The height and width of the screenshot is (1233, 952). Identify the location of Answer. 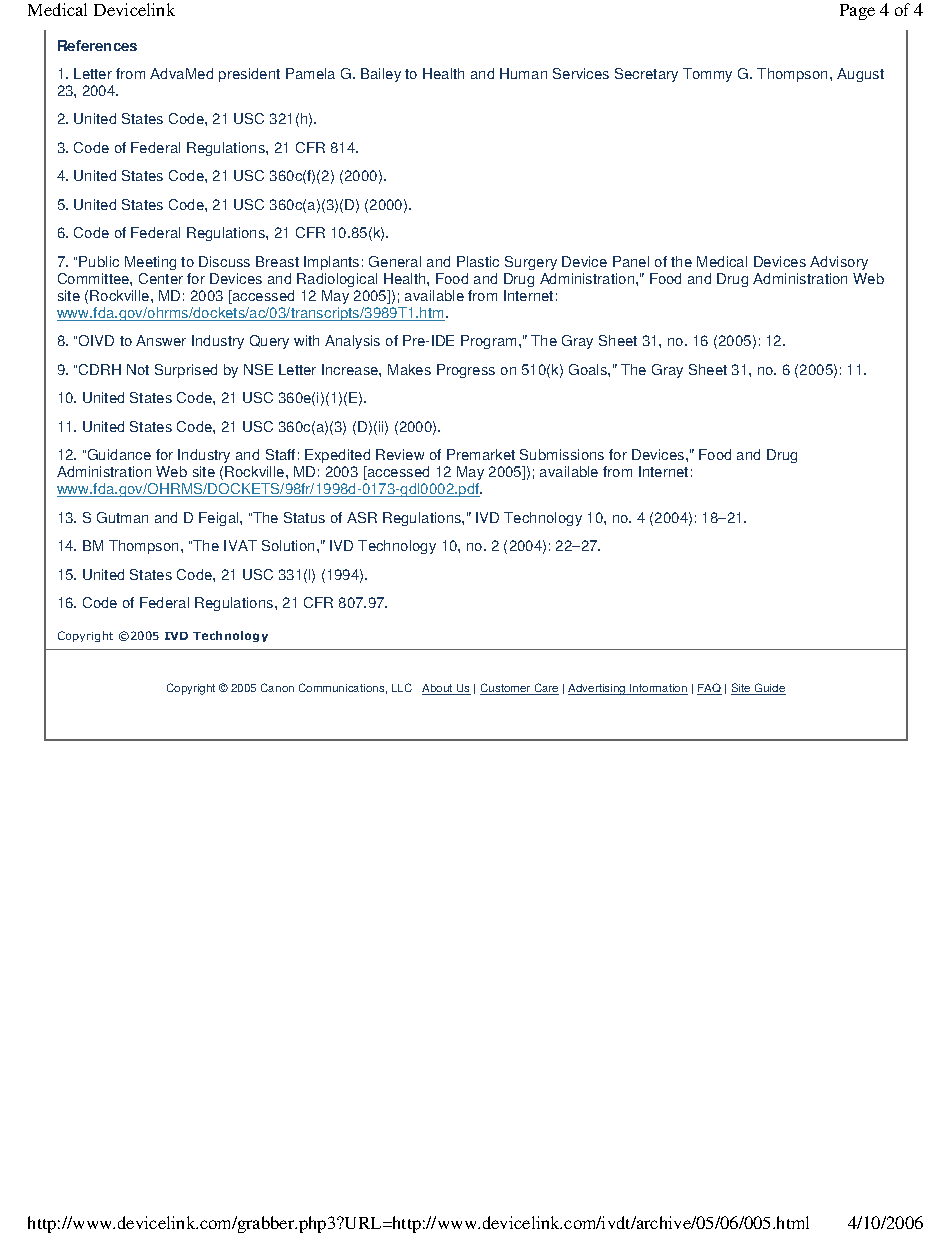
(161, 340).
